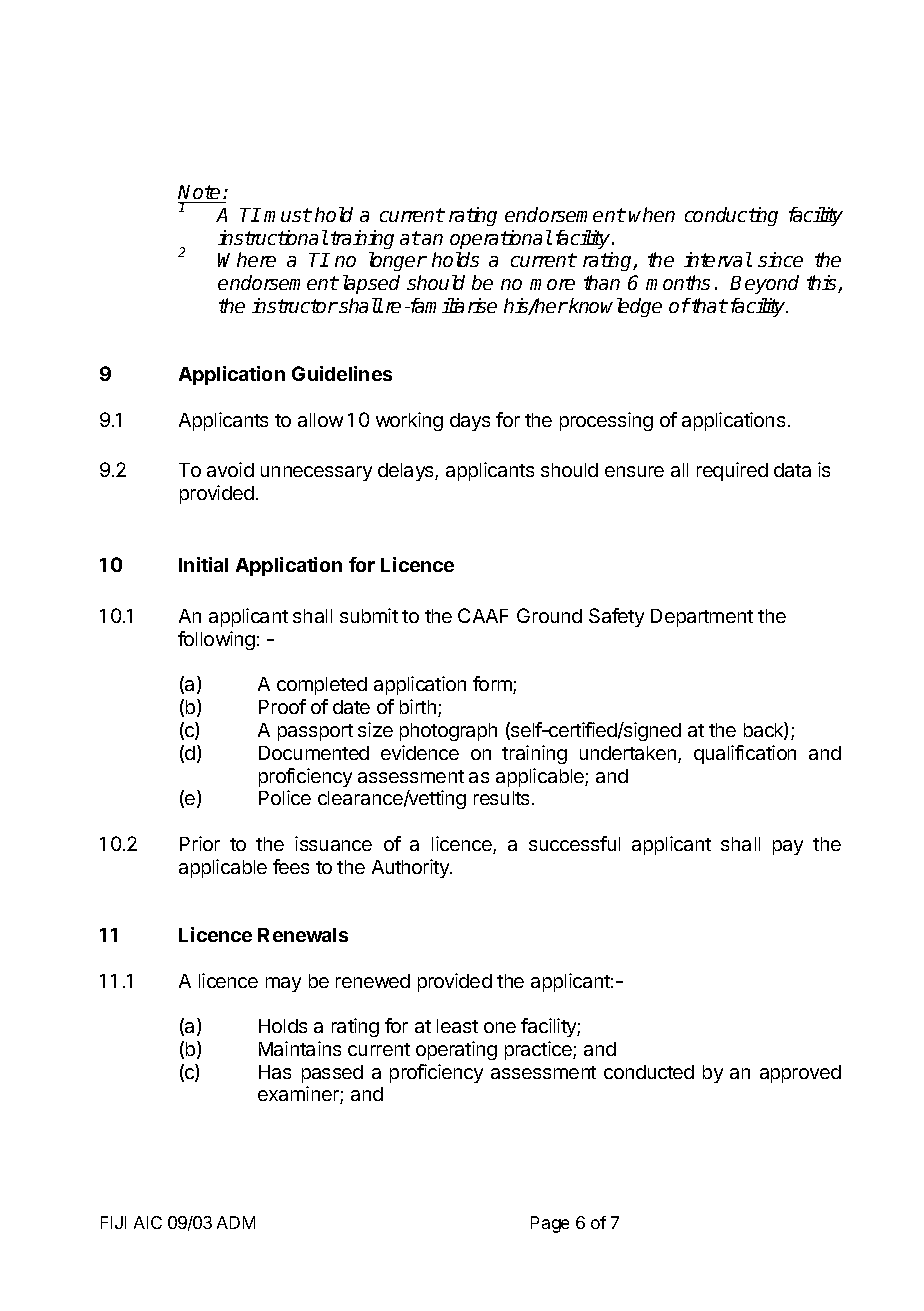 This screenshot has width=924, height=1311. What do you see at coordinates (718, 259) in the screenshot?
I see `interval` at bounding box center [718, 259].
